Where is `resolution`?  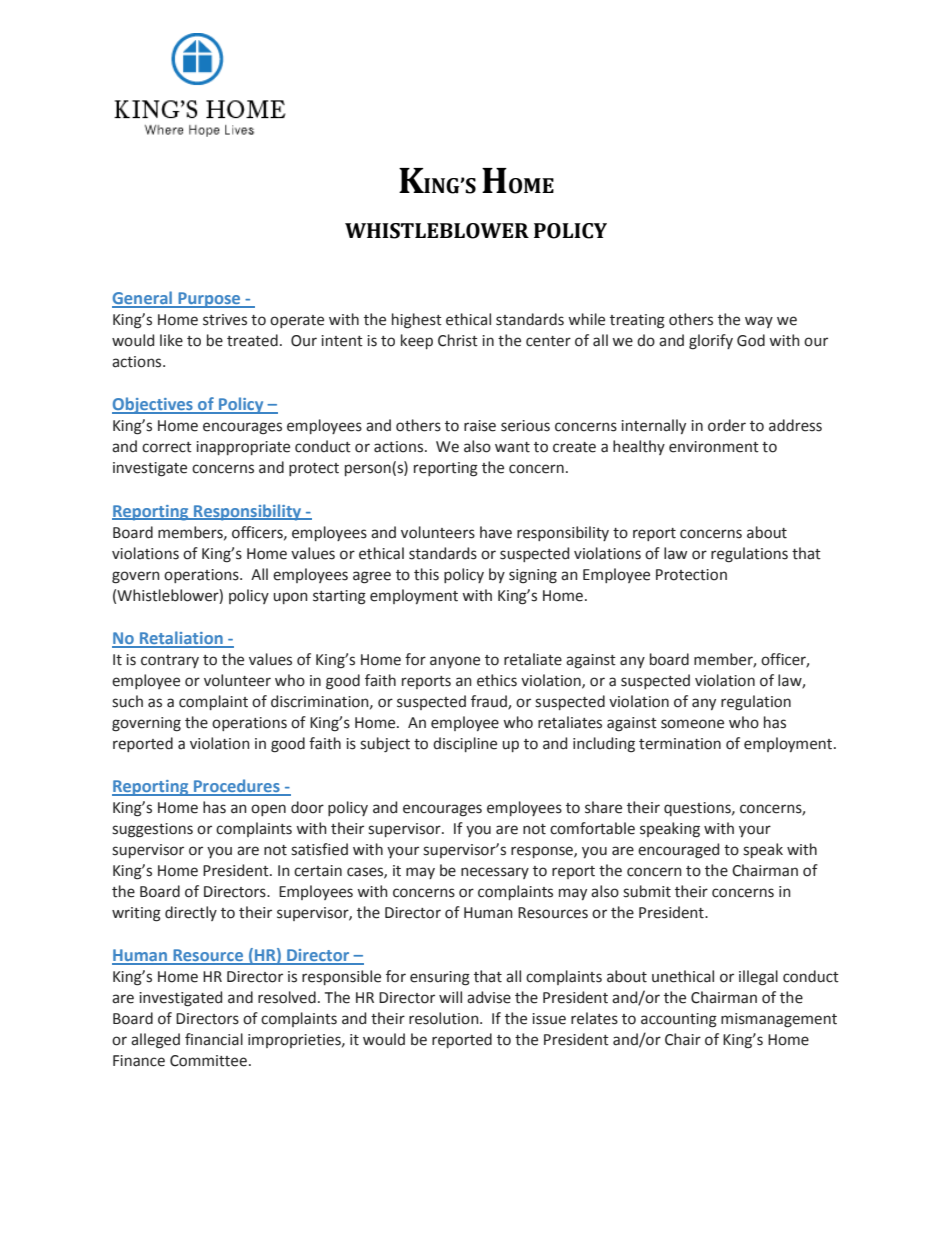
resolution is located at coordinates (445, 1018).
